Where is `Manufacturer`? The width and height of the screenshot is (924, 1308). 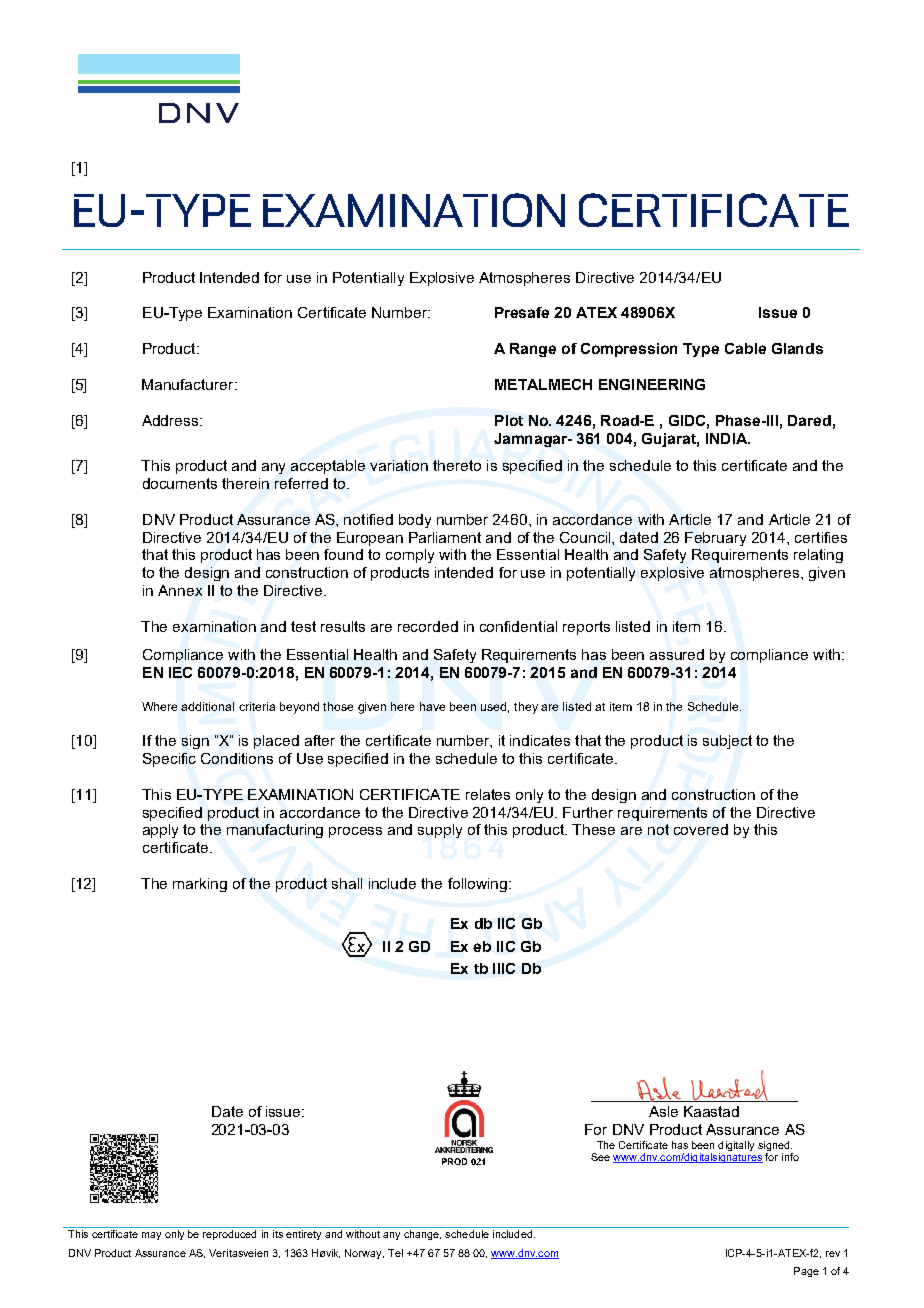
Manufacturer is located at coordinates (189, 384).
